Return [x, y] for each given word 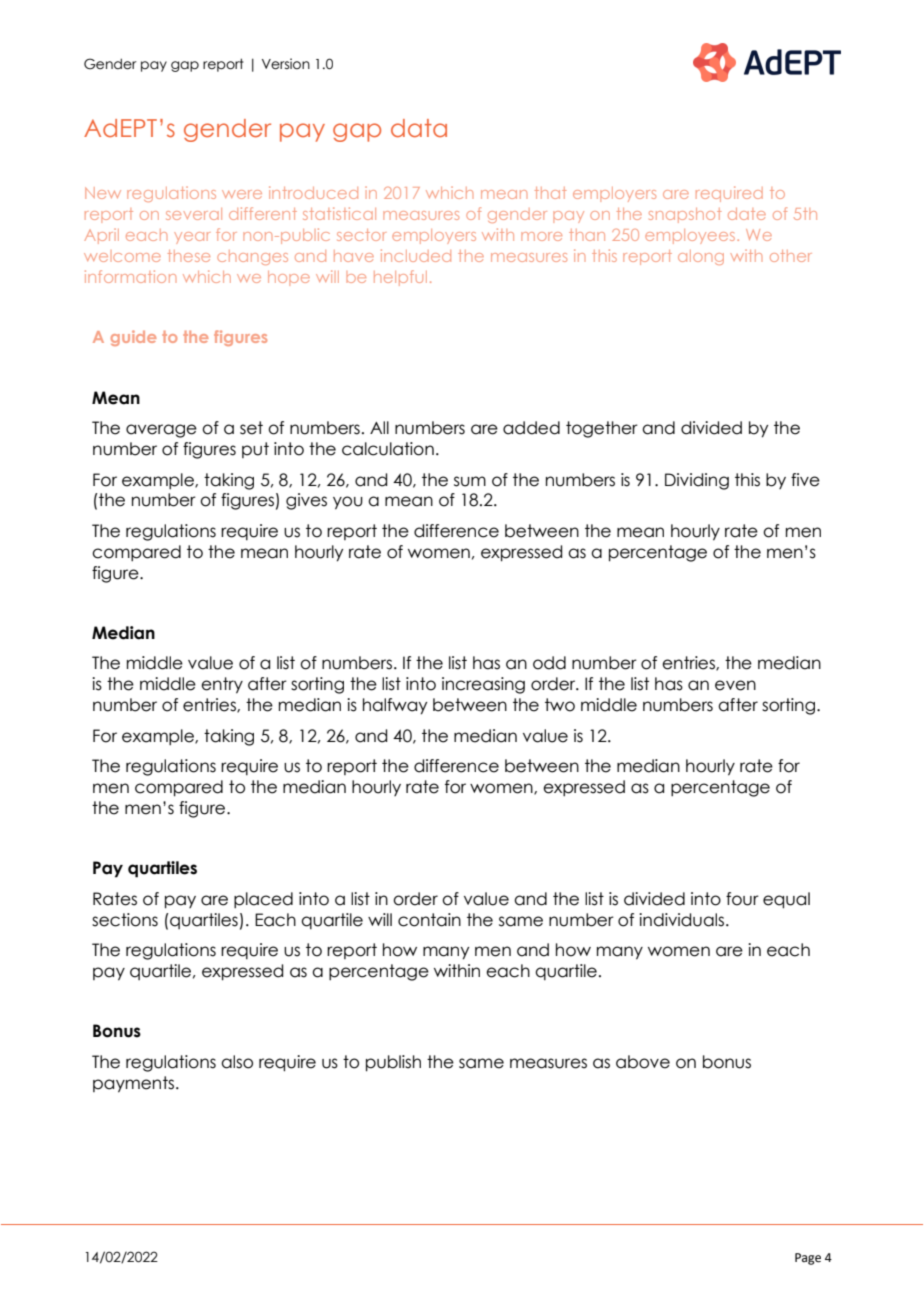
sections [125, 920]
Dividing [697, 481]
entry [222, 685]
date [747, 214]
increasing [483, 685]
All [379, 427]
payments [133, 1084]
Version [286, 64]
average [161, 431]
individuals [683, 920]
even [735, 685]
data [419, 128]
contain [429, 920]
